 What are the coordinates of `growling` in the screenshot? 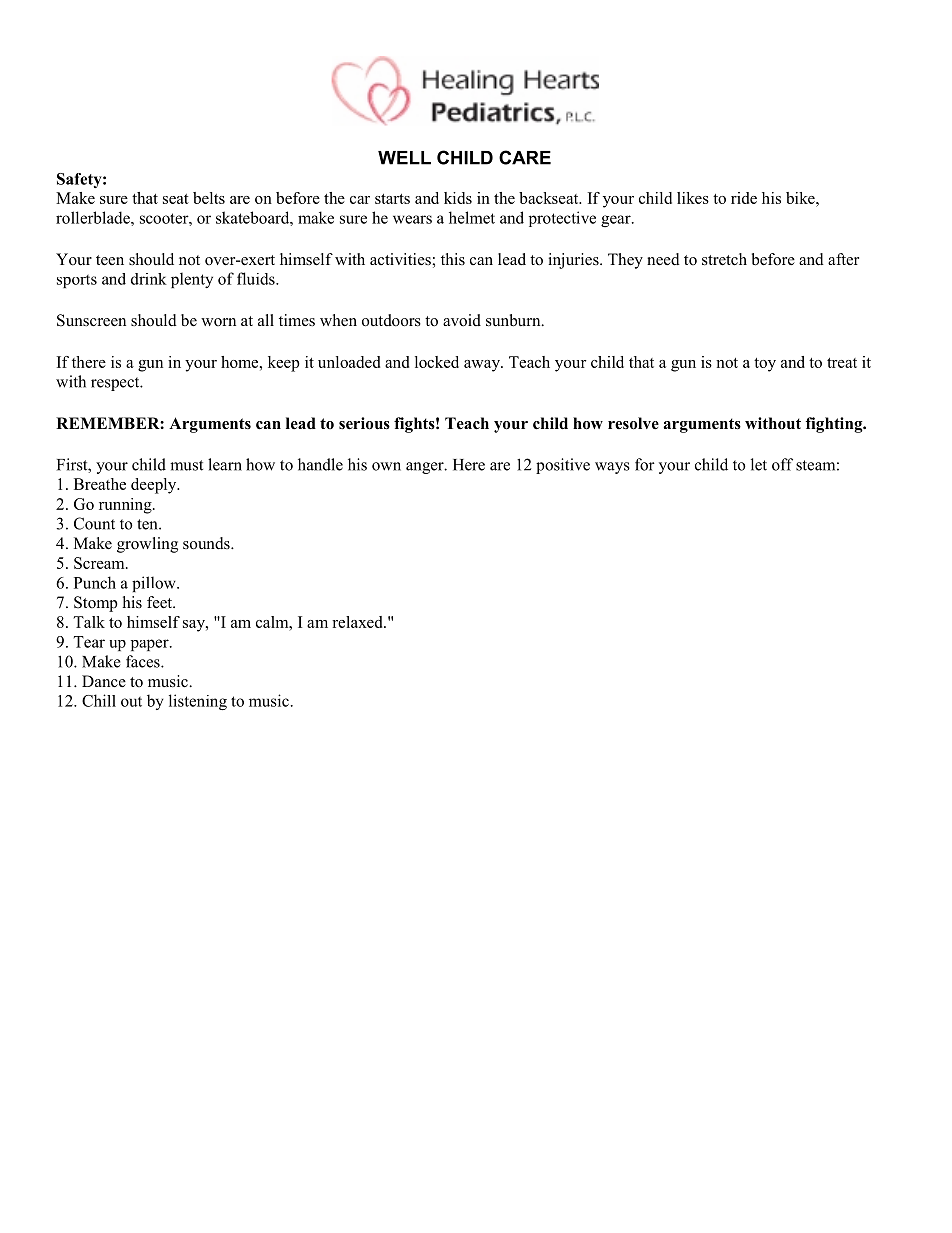 It's located at (147, 545).
